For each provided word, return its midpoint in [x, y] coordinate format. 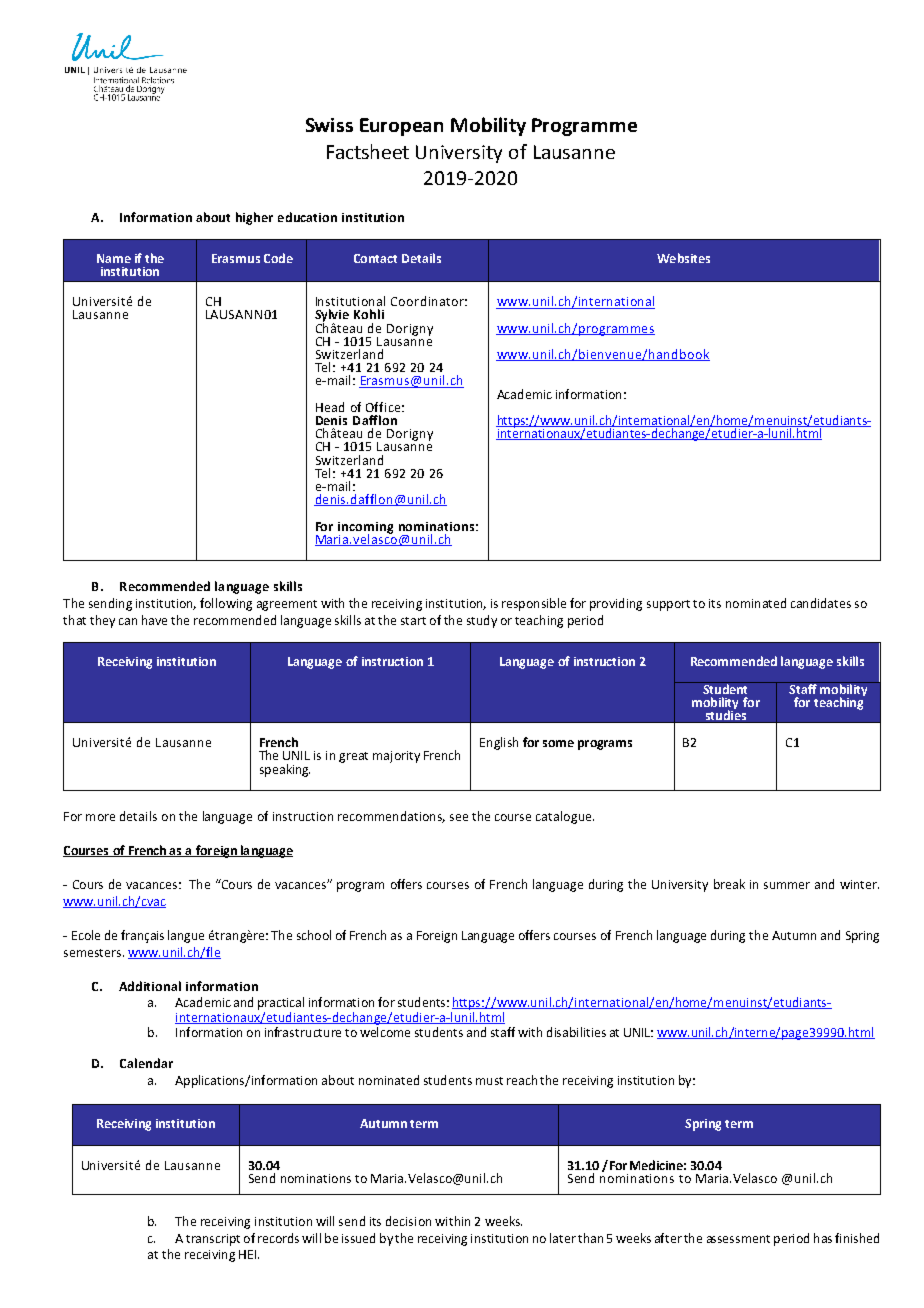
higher [254, 218]
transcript [213, 1240]
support [668, 605]
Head [330, 407]
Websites [683, 258]
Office [383, 407]
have [154, 620]
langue [186, 936]
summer [787, 885]
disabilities [576, 1032]
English [499, 743]
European [401, 127]
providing [616, 604]
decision [408, 1221]
